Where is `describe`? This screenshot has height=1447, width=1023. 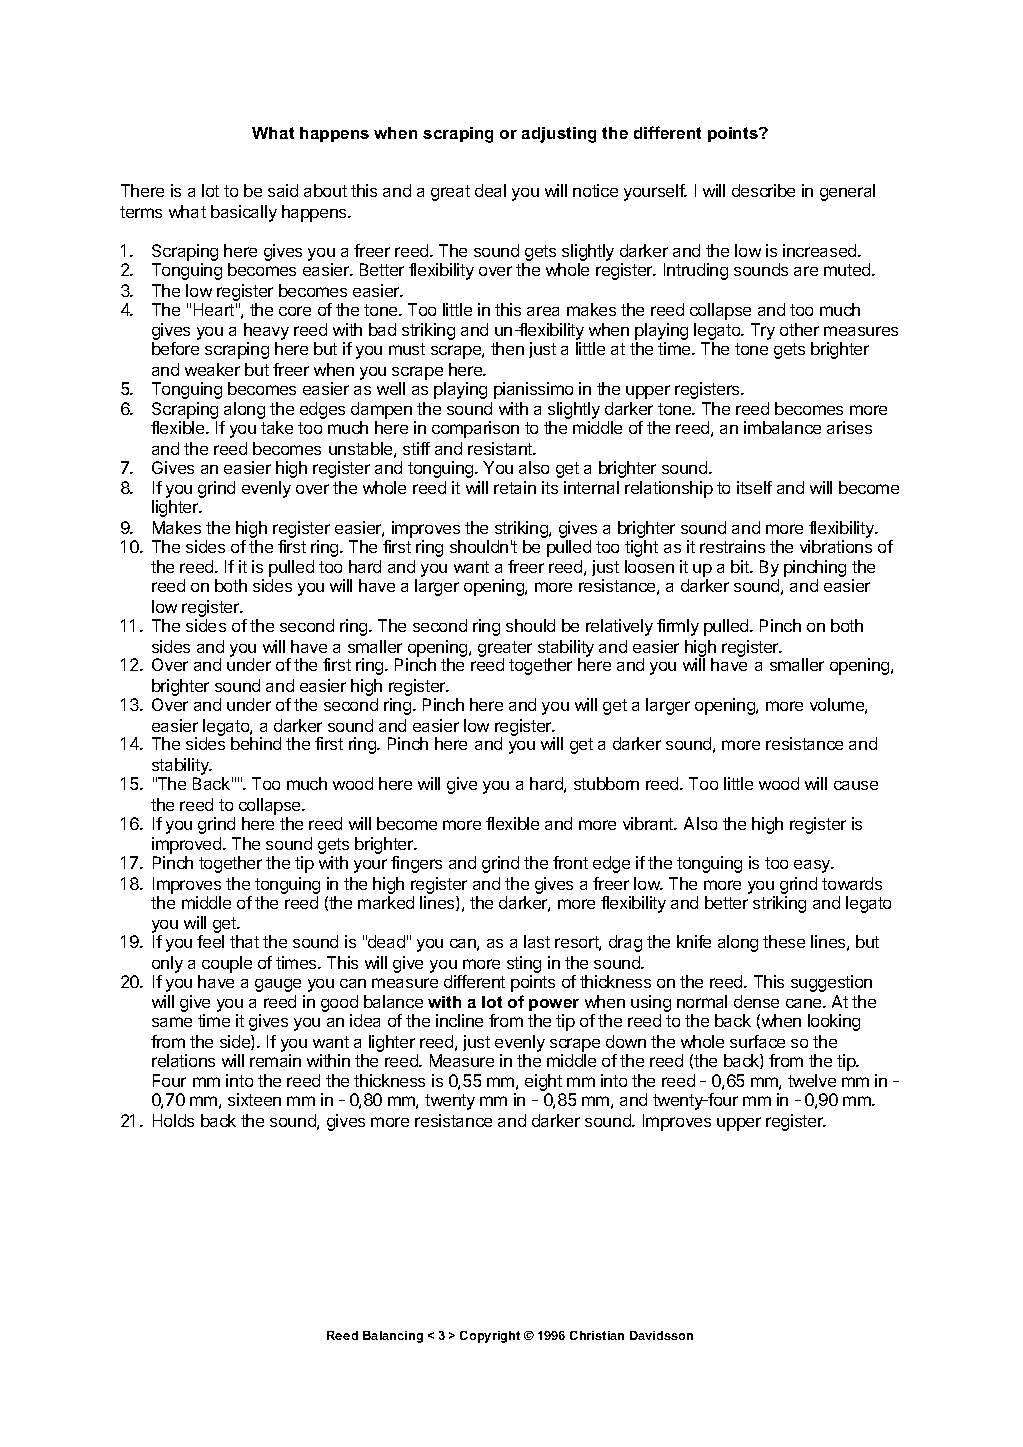
describe is located at coordinates (763, 190).
